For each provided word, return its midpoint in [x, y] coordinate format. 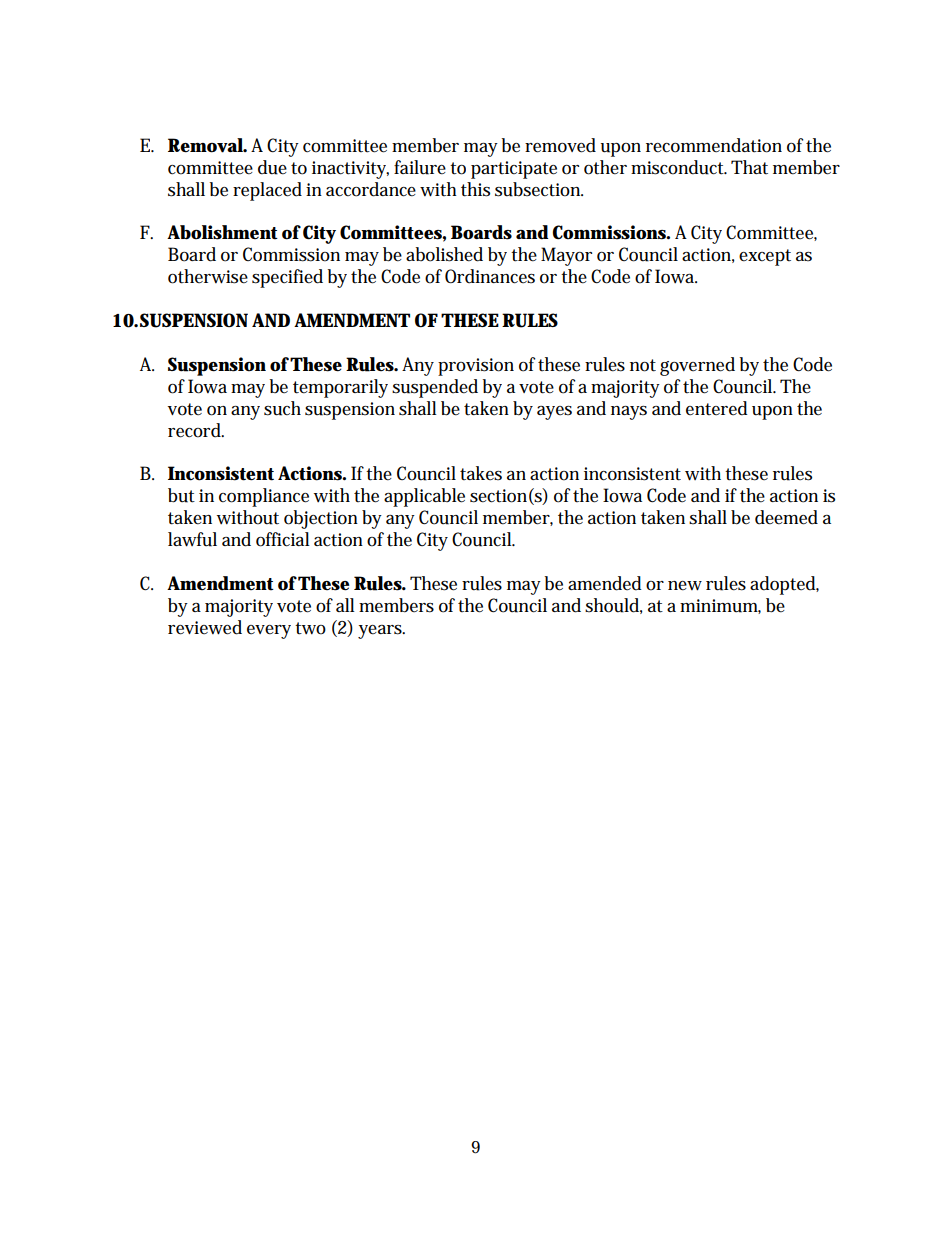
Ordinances [490, 276]
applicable [424, 497]
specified [287, 278]
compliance [264, 497]
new [685, 586]
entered [717, 408]
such [282, 408]
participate [514, 170]
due [272, 167]
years [381, 632]
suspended [435, 388]
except [765, 257]
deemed [786, 517]
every [269, 632]
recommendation [714, 145]
